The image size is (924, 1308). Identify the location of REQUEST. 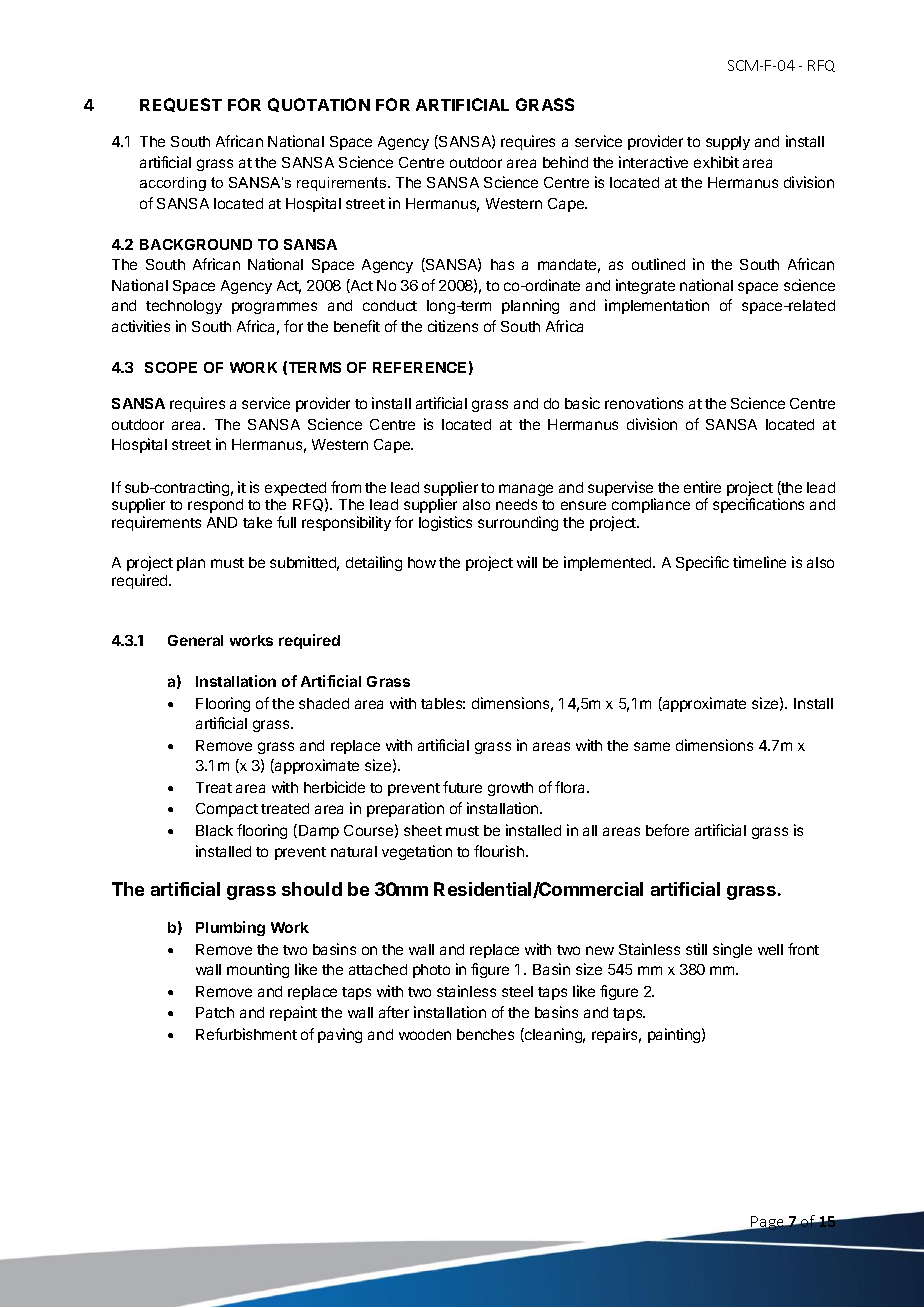
(181, 105).
